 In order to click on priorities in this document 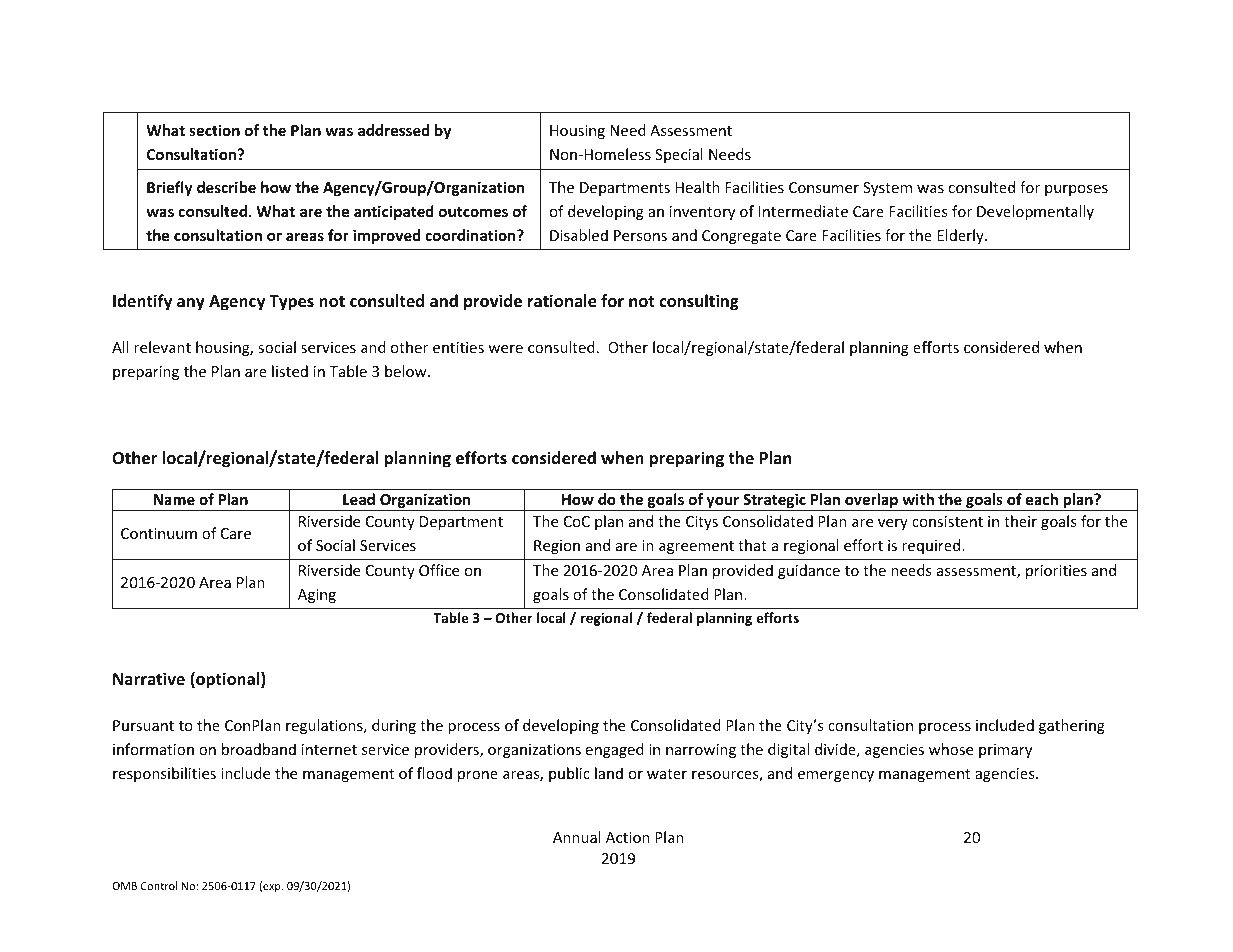, I will do `click(1056, 572)`.
